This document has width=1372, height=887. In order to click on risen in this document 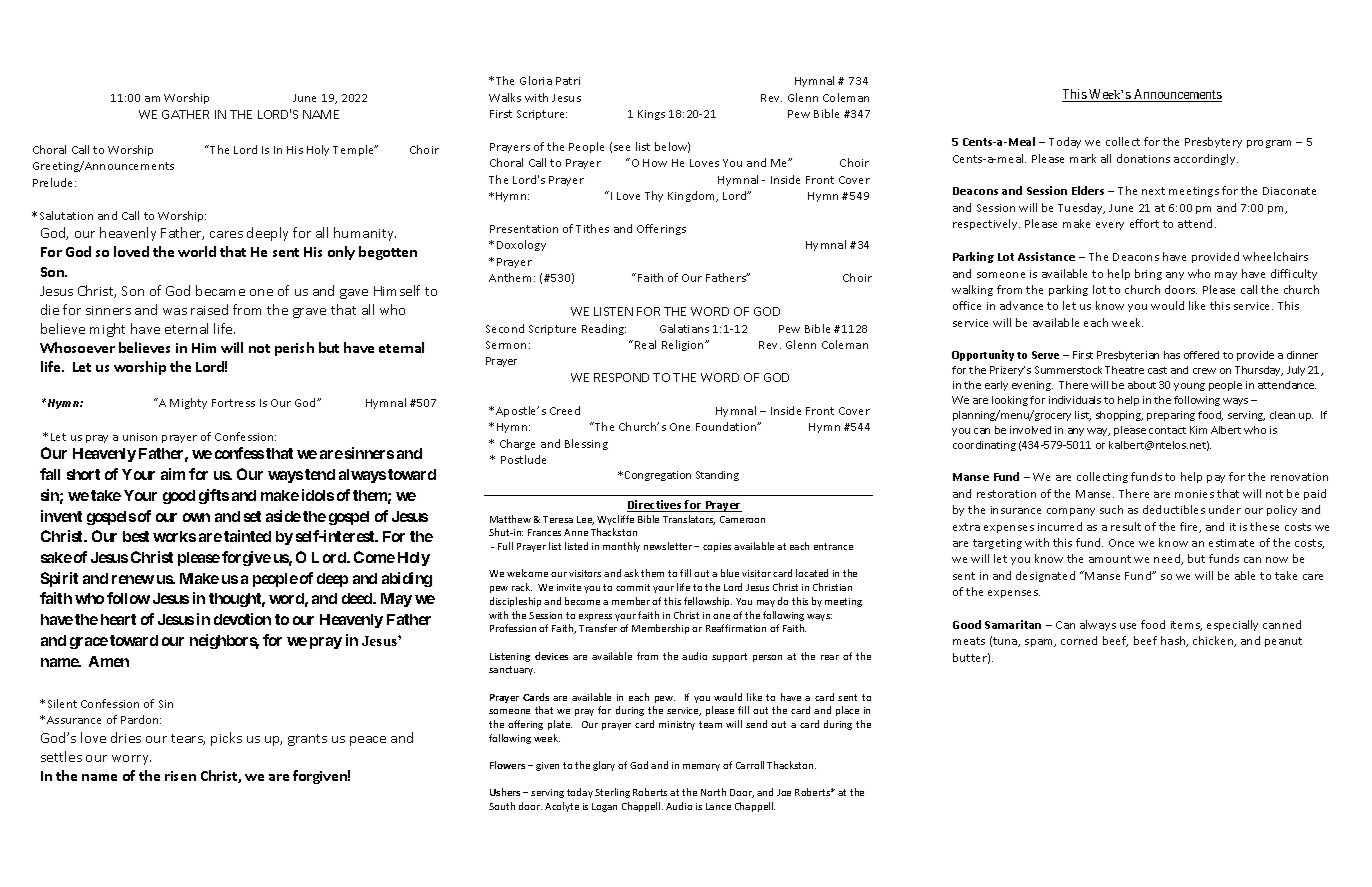, I will do `click(180, 776)`.
